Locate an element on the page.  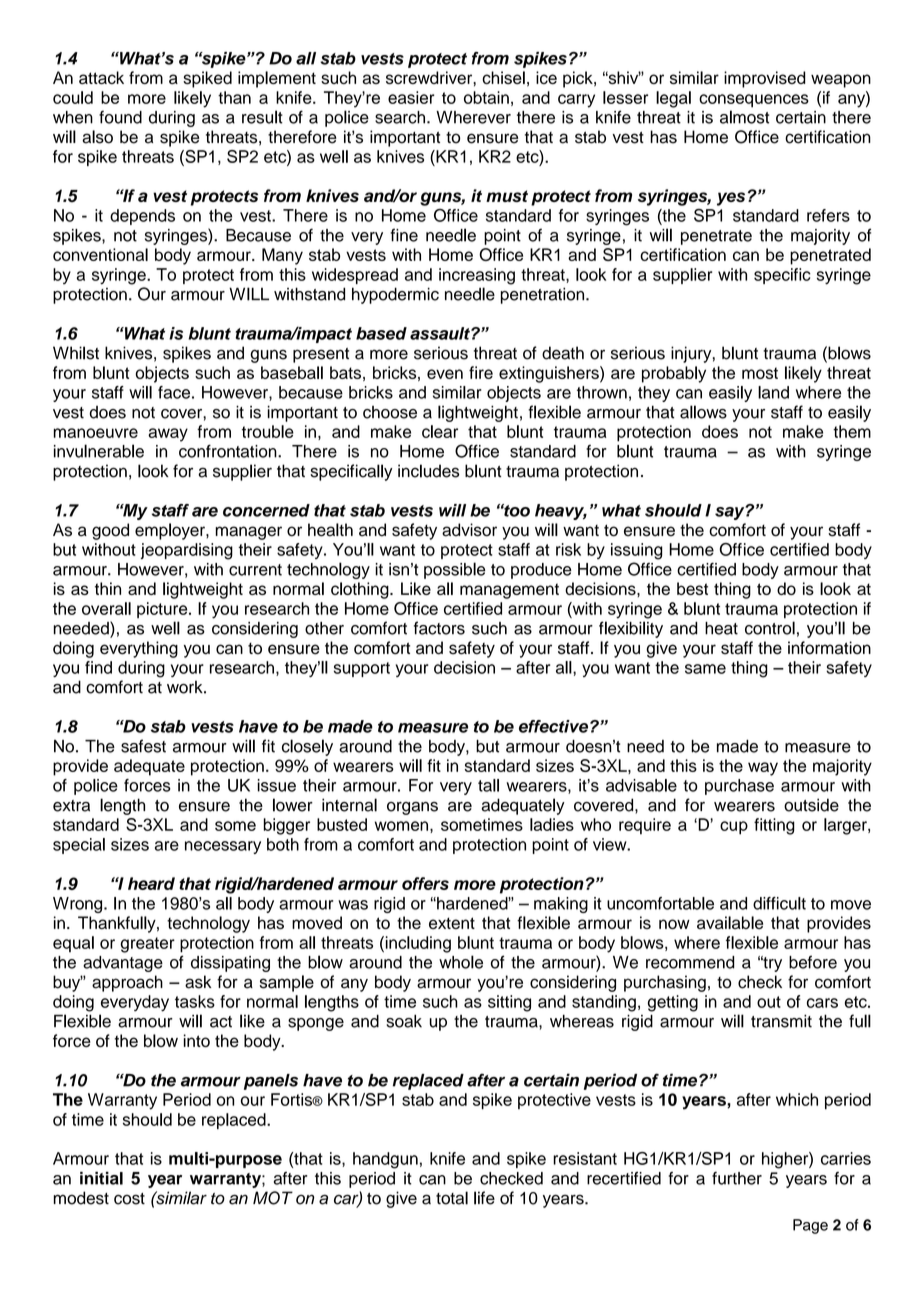
away is located at coordinates (168, 435).
